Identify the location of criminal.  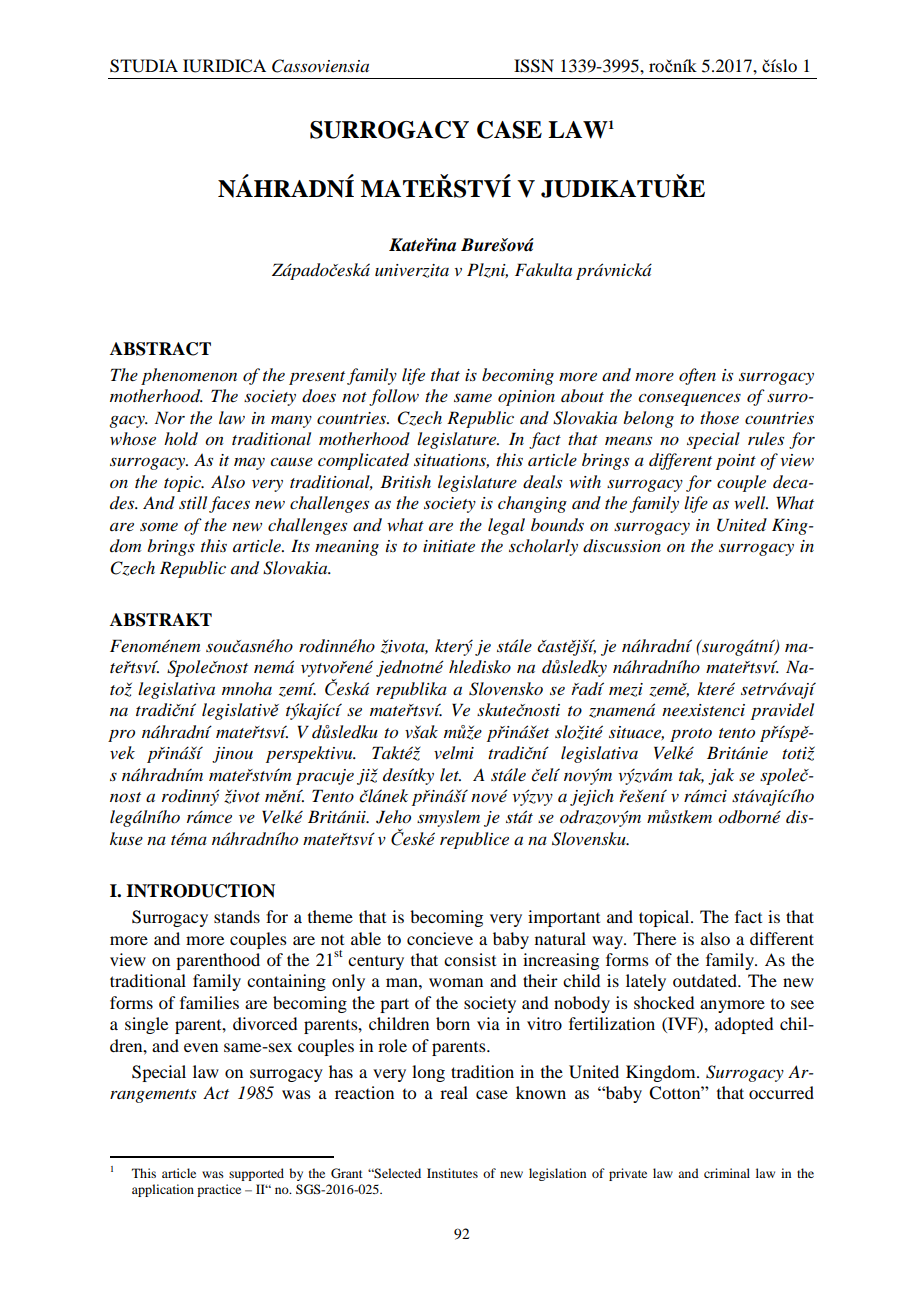
(727, 1173).
